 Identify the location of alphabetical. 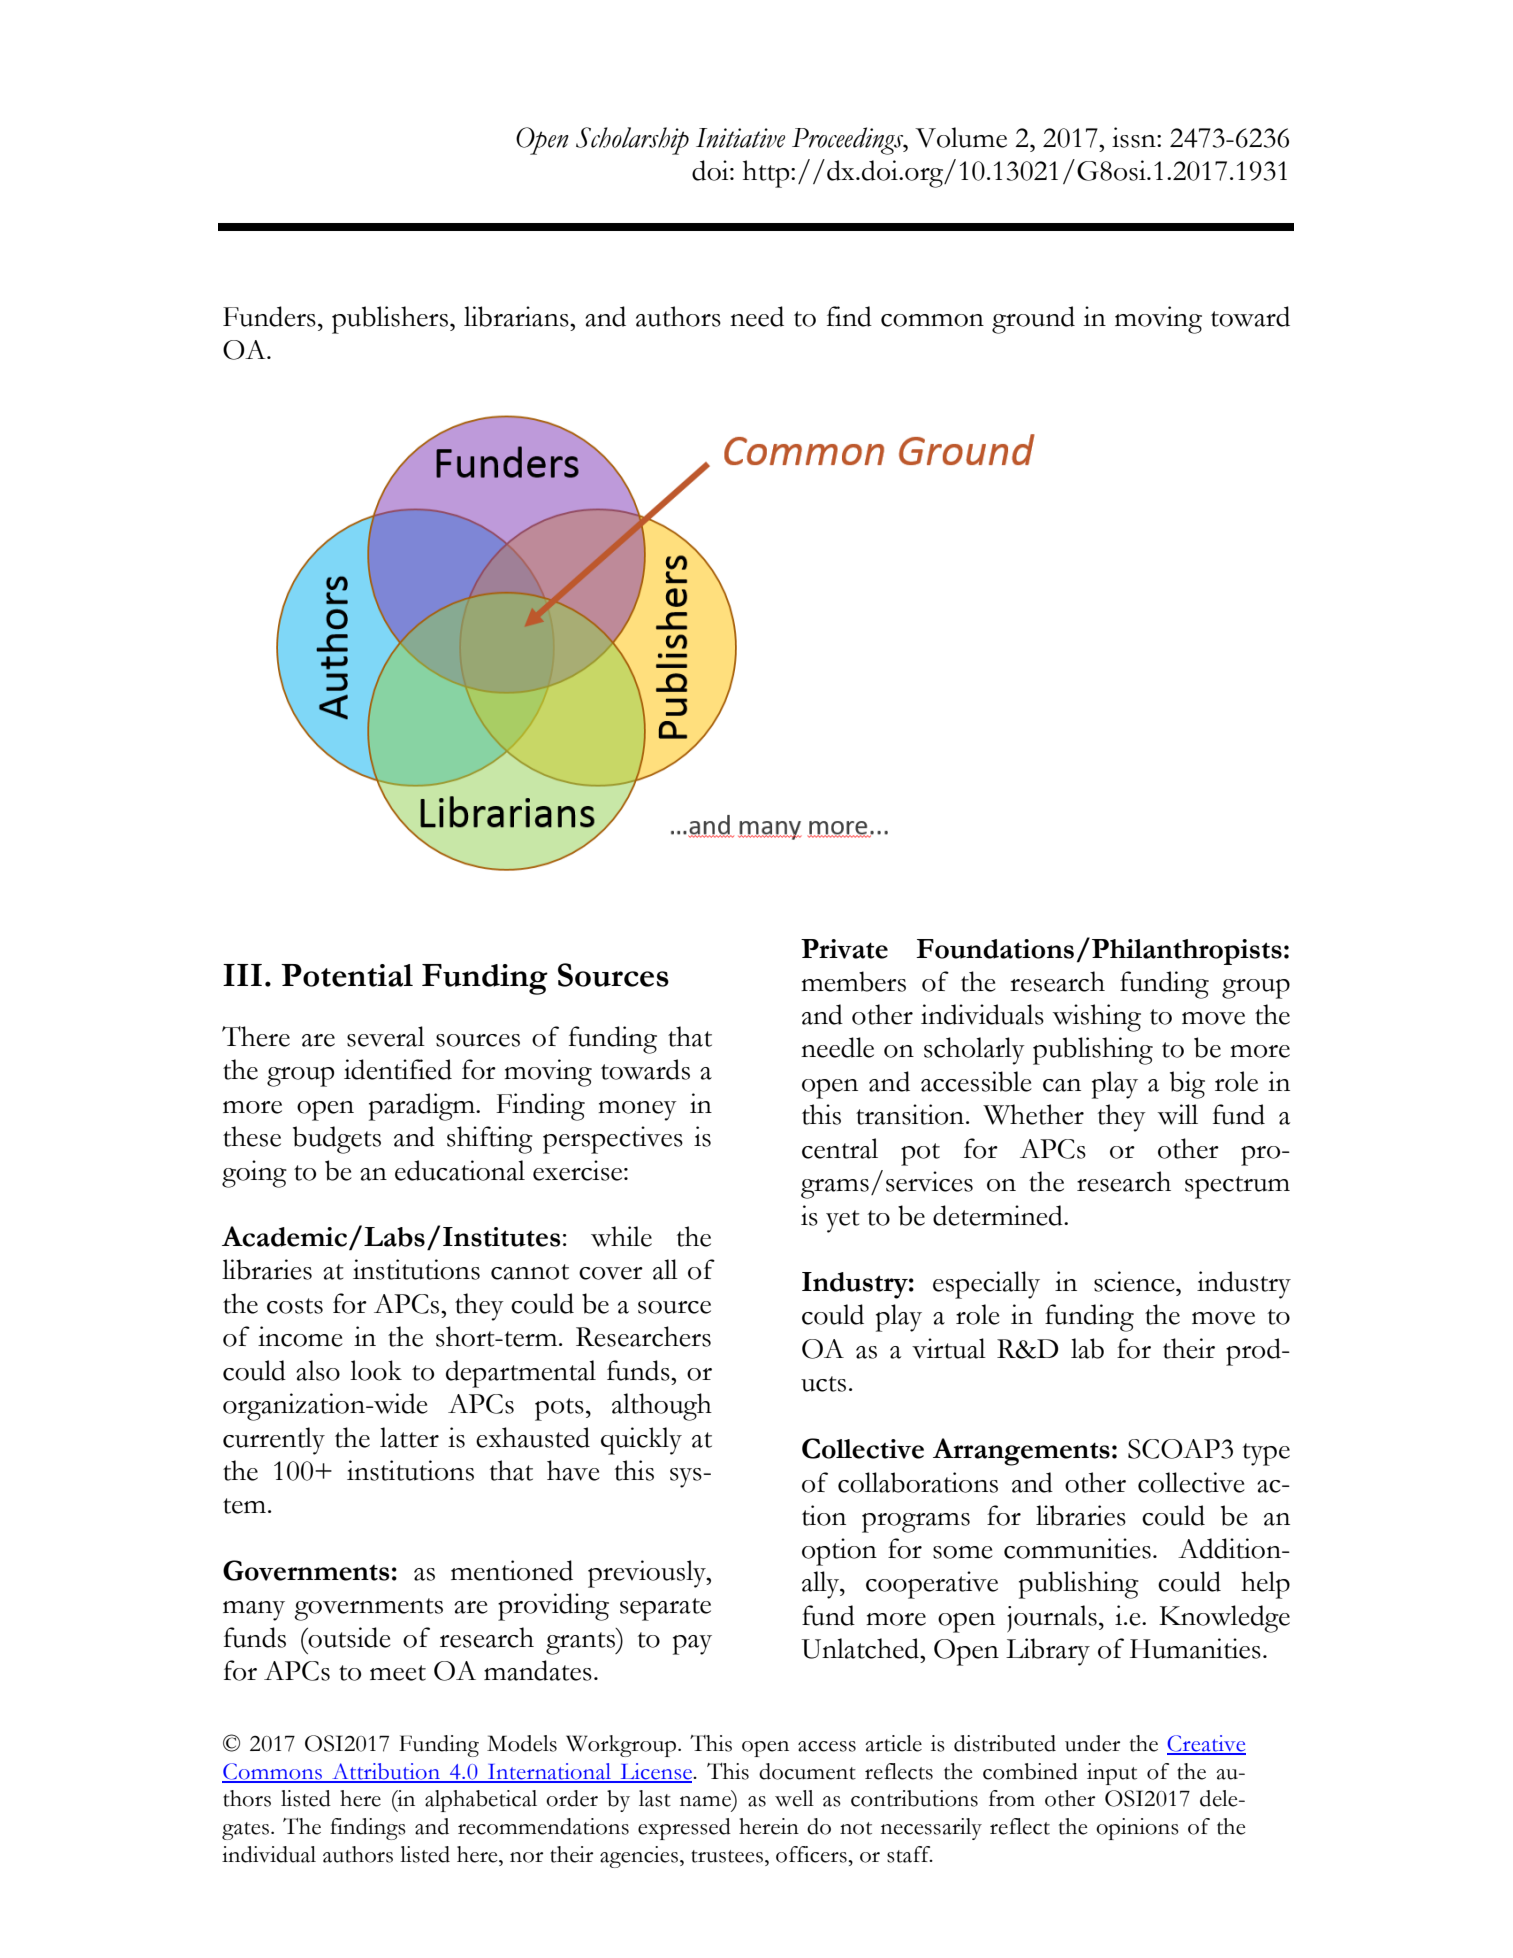
(481, 1801).
